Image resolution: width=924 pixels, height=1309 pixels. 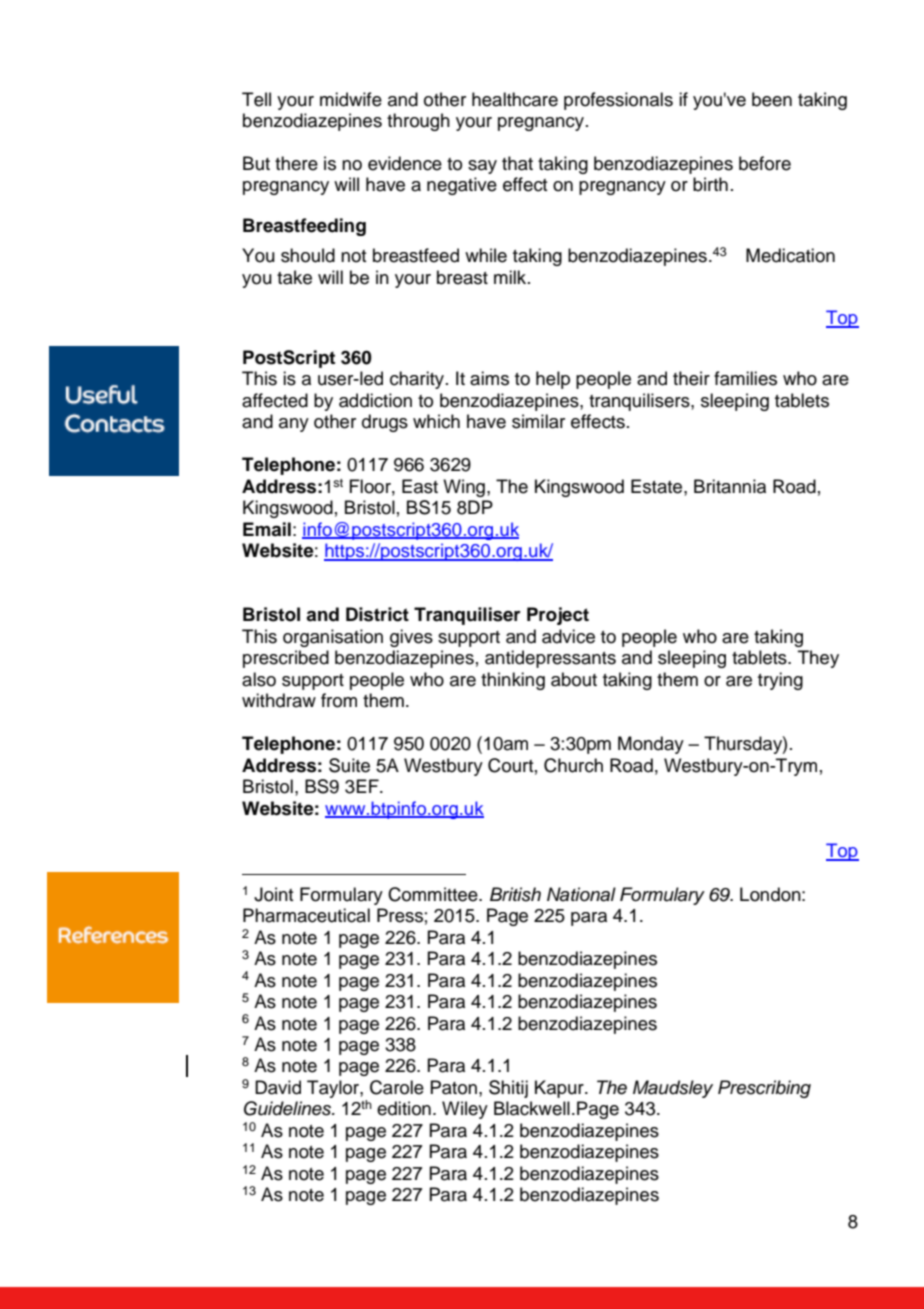 I want to click on healthcare, so click(x=515, y=99).
